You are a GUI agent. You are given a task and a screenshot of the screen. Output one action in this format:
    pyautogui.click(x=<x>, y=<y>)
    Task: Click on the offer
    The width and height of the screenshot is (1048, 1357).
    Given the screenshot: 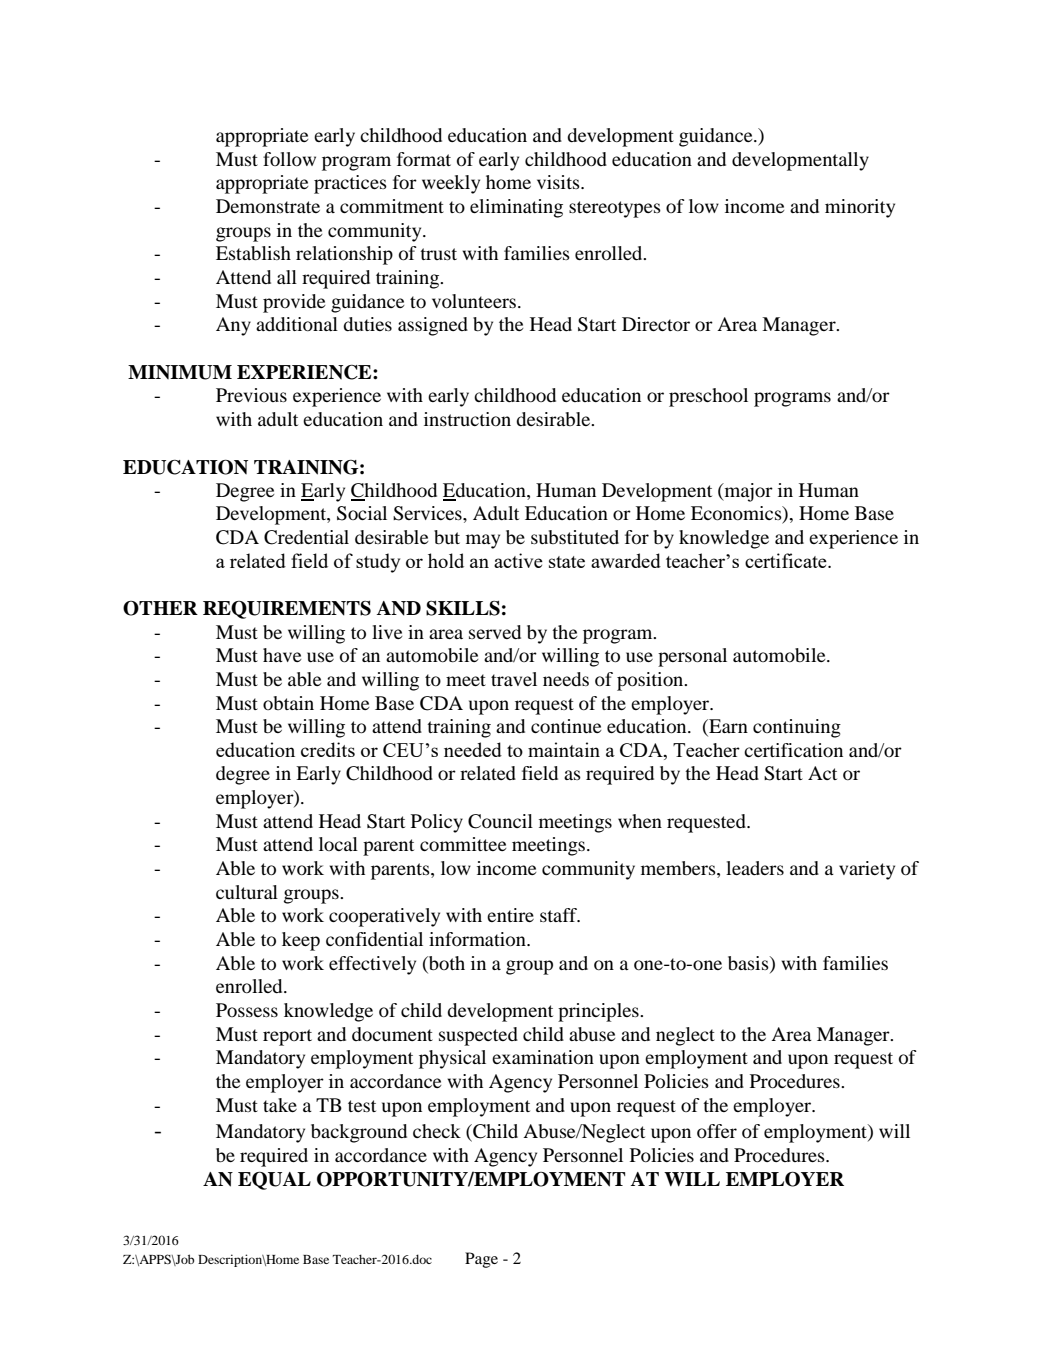 What is the action you would take?
    pyautogui.click(x=717, y=1131)
